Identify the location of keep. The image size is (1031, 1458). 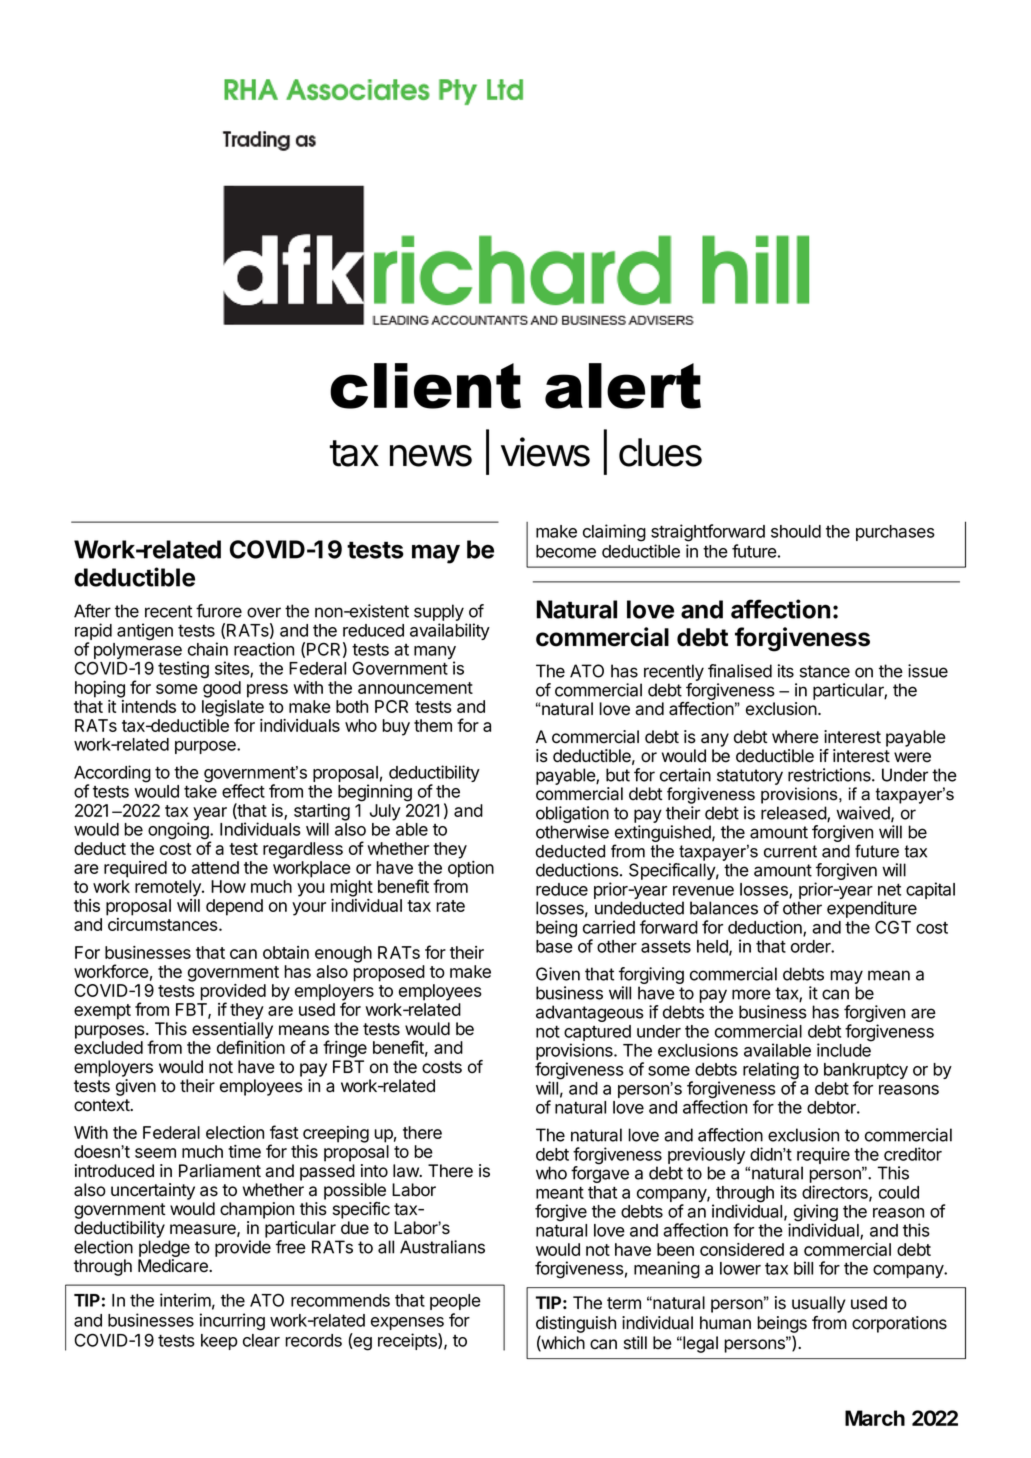
(219, 1342).
